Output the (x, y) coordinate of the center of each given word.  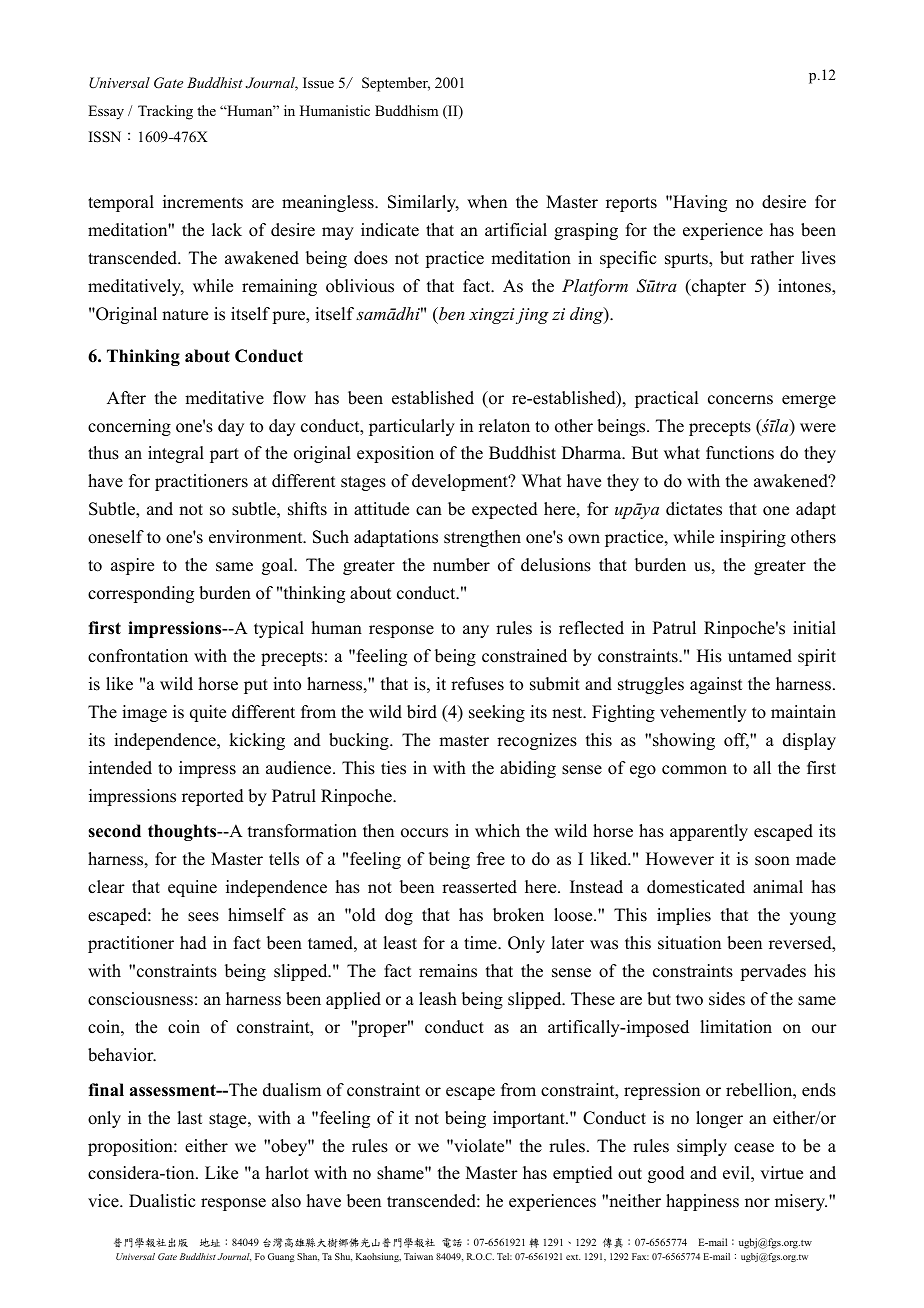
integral (176, 454)
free (491, 859)
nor (757, 1203)
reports (631, 204)
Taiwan (418, 1256)
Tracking (165, 112)
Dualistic (162, 1201)
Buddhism (406, 110)
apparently (709, 832)
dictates (694, 509)
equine (192, 888)
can (429, 511)
